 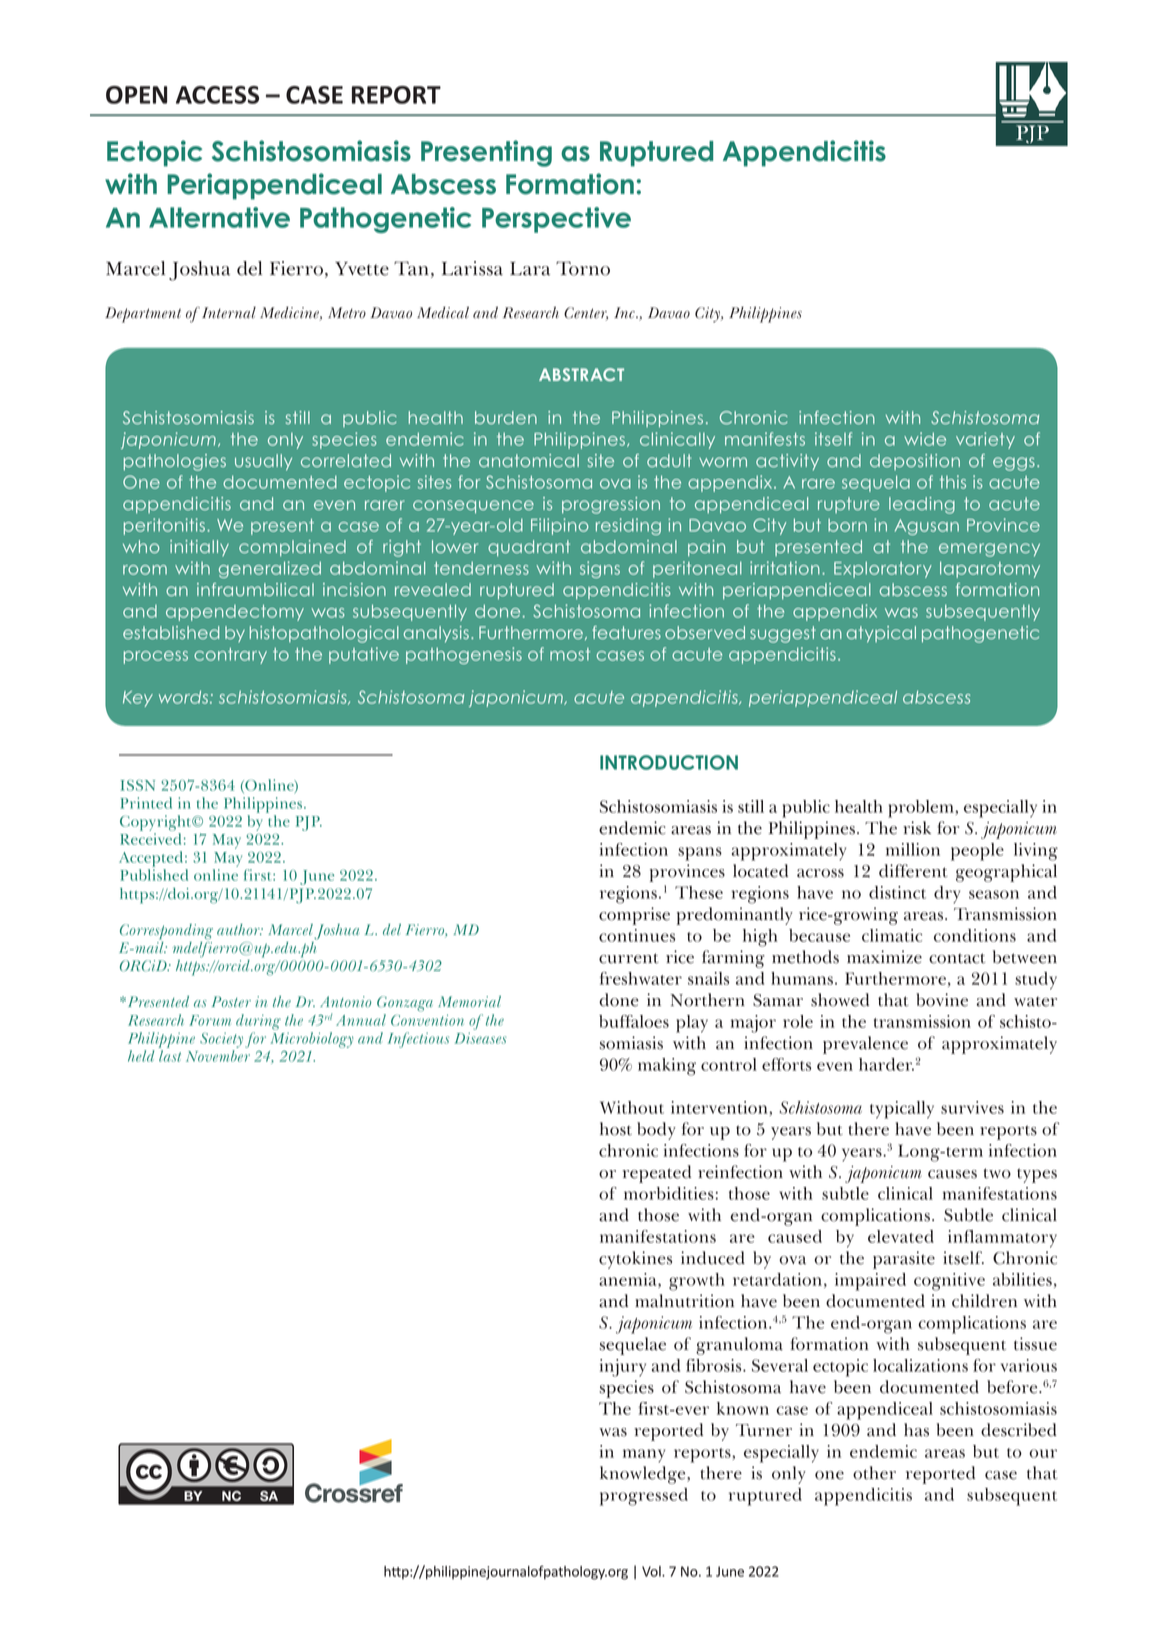 What do you see at coordinates (230, 656) in the screenshot?
I see `contrary` at bounding box center [230, 656].
